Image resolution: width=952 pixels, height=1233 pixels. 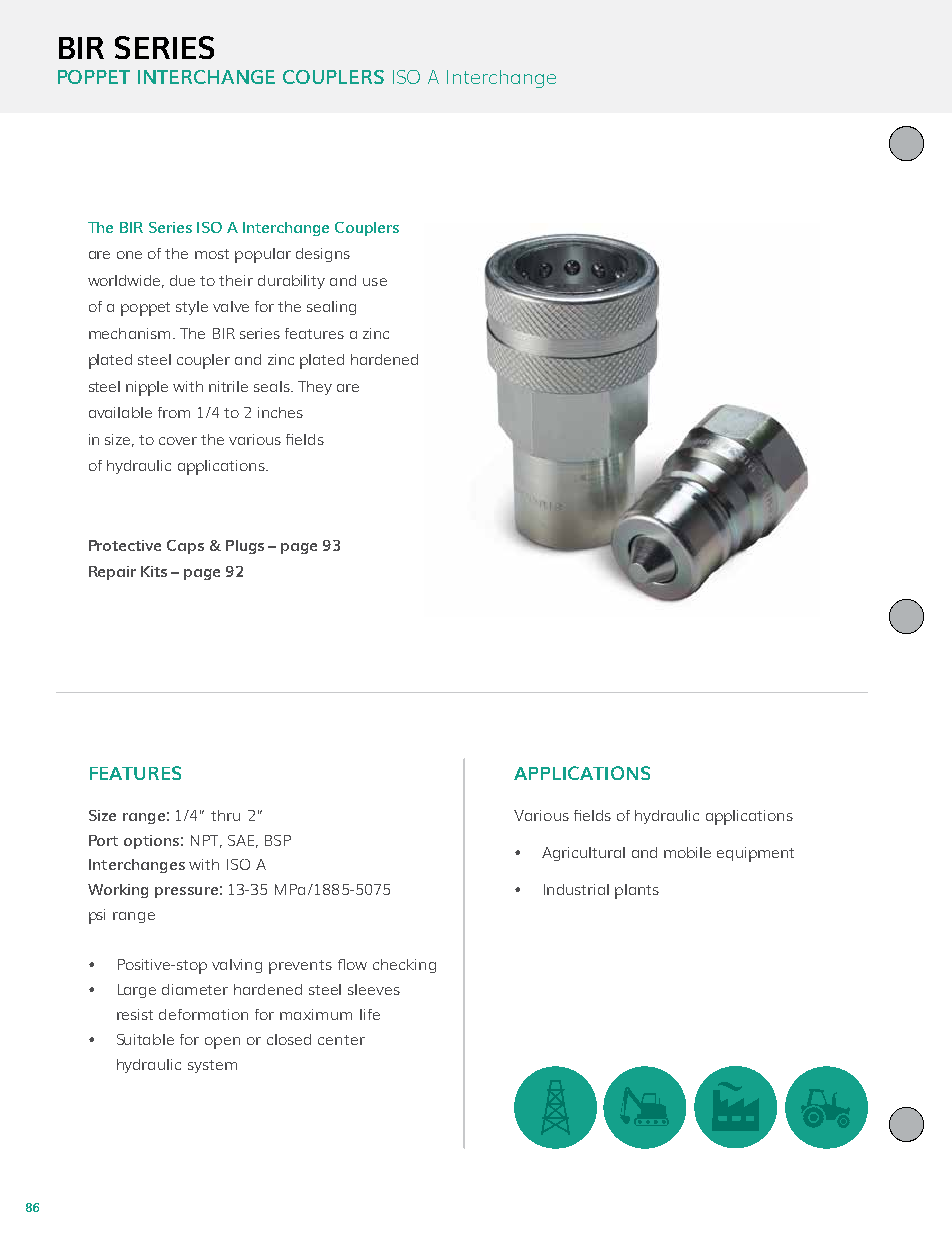 What do you see at coordinates (145, 1039) in the screenshot?
I see `Suitable` at bounding box center [145, 1039].
